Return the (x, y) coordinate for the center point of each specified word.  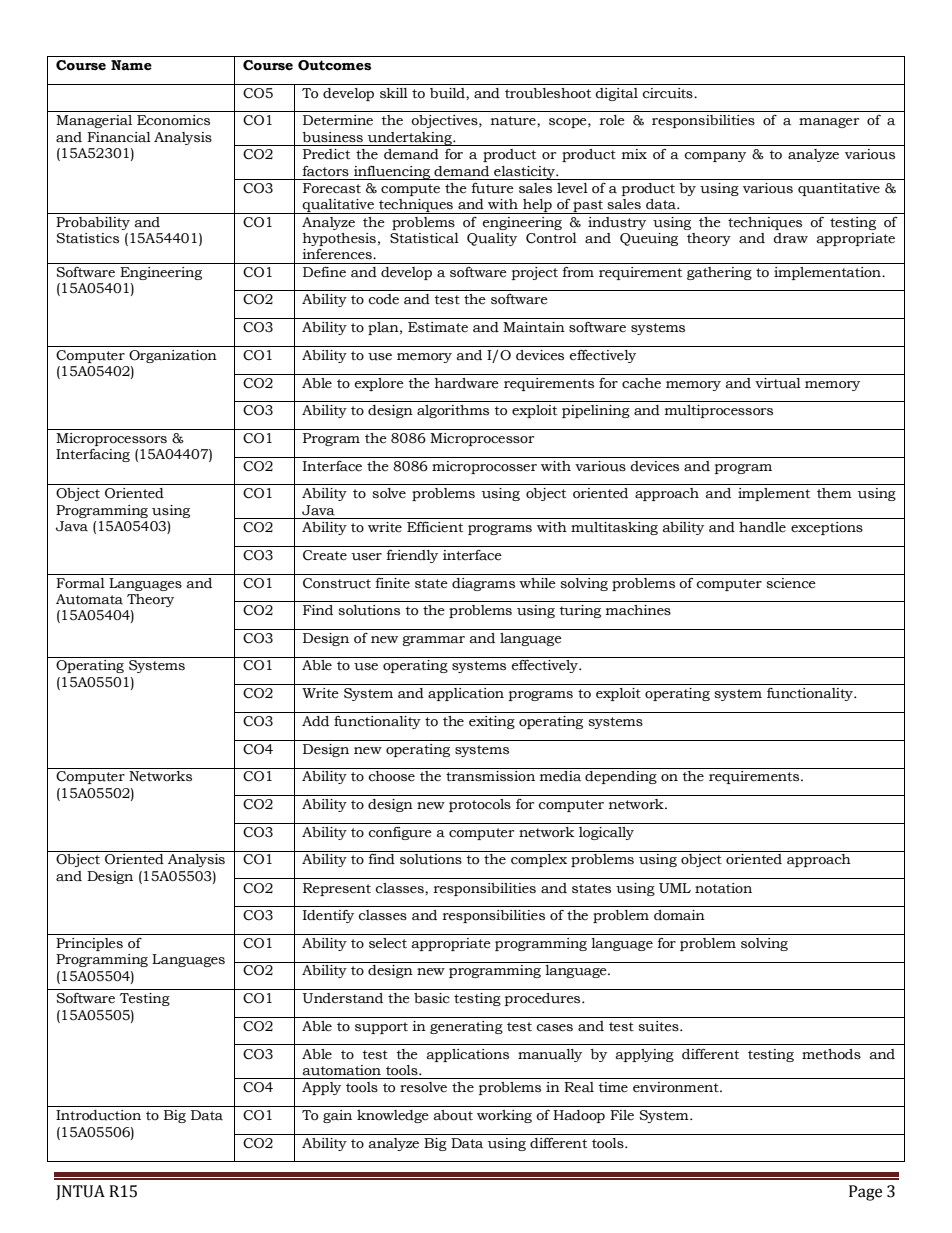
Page (865, 1193)
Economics (173, 120)
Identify (328, 916)
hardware (467, 383)
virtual (778, 383)
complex (539, 860)
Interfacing (93, 455)
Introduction (98, 1115)
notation (723, 888)
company (715, 157)
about (453, 1115)
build (448, 93)
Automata (89, 599)
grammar (433, 641)
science (791, 583)
